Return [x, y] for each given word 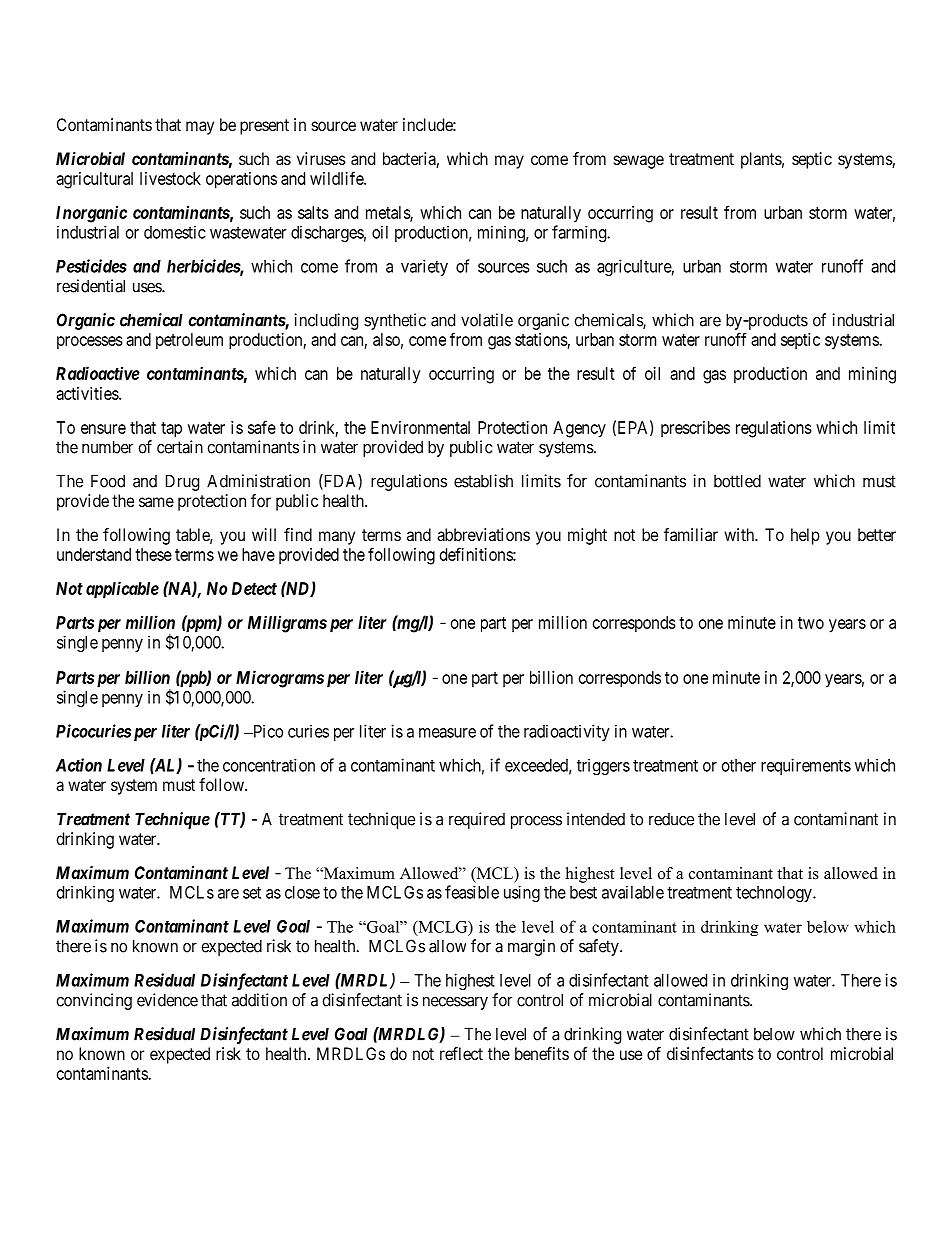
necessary [455, 1003]
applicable [122, 590]
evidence [167, 1000]
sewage [639, 162]
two [811, 623]
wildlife [337, 178]
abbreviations [483, 534]
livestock [170, 178]
